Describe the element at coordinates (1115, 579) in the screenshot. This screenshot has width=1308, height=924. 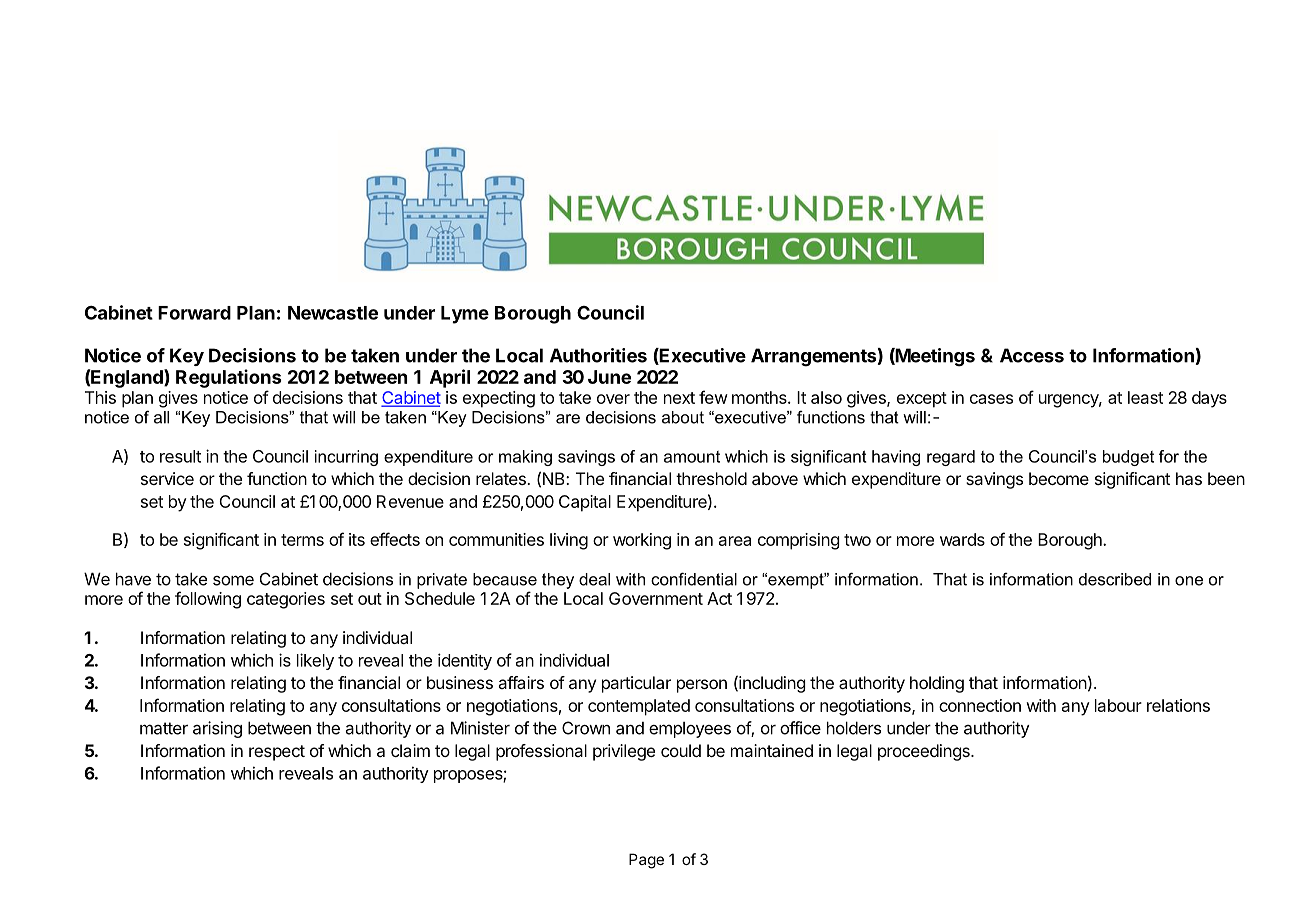
I see `described` at that location.
